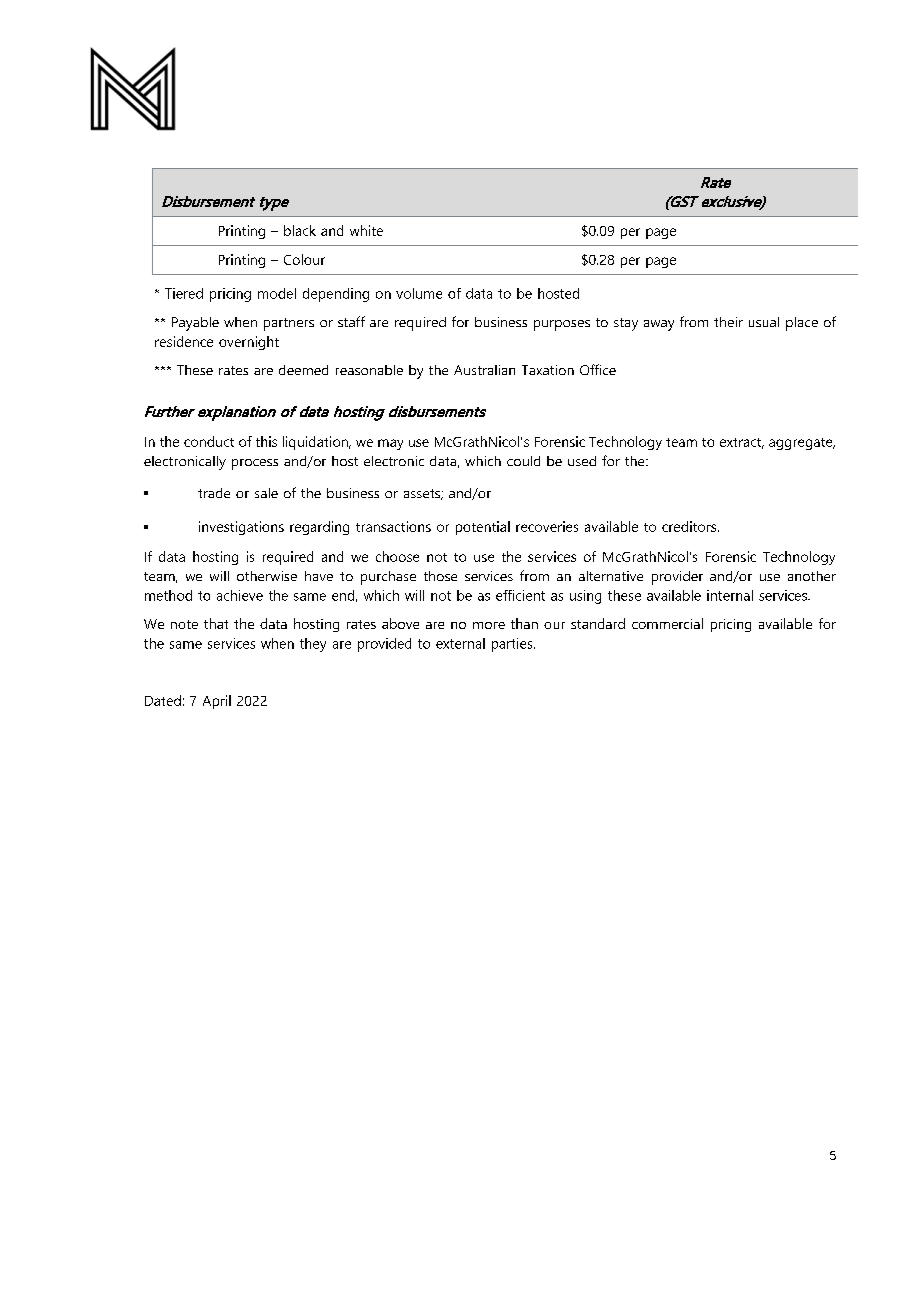  What do you see at coordinates (241, 528) in the document?
I see `investigations` at bounding box center [241, 528].
